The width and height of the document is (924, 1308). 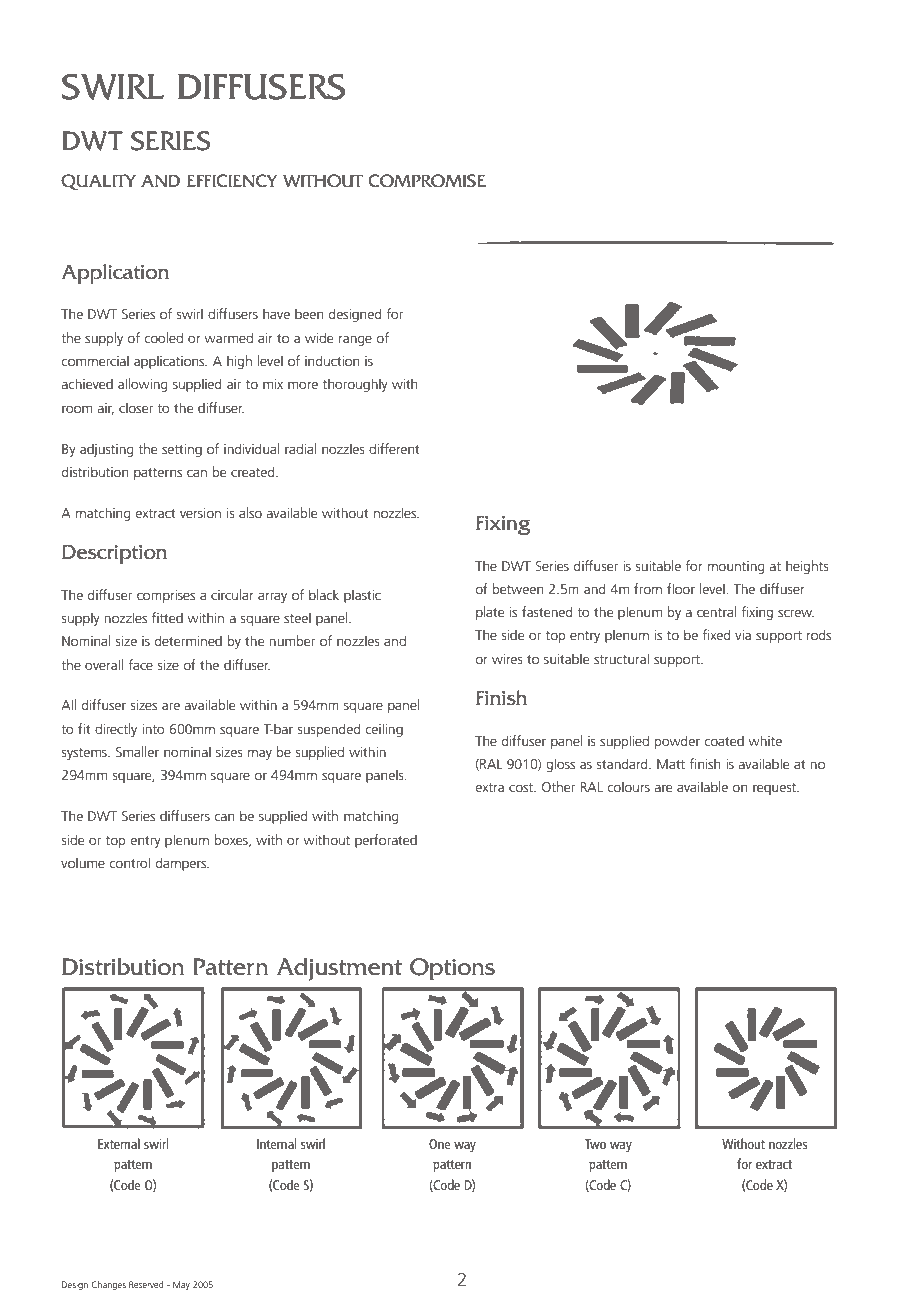 I want to click on COMPROMISE, so click(x=427, y=181).
